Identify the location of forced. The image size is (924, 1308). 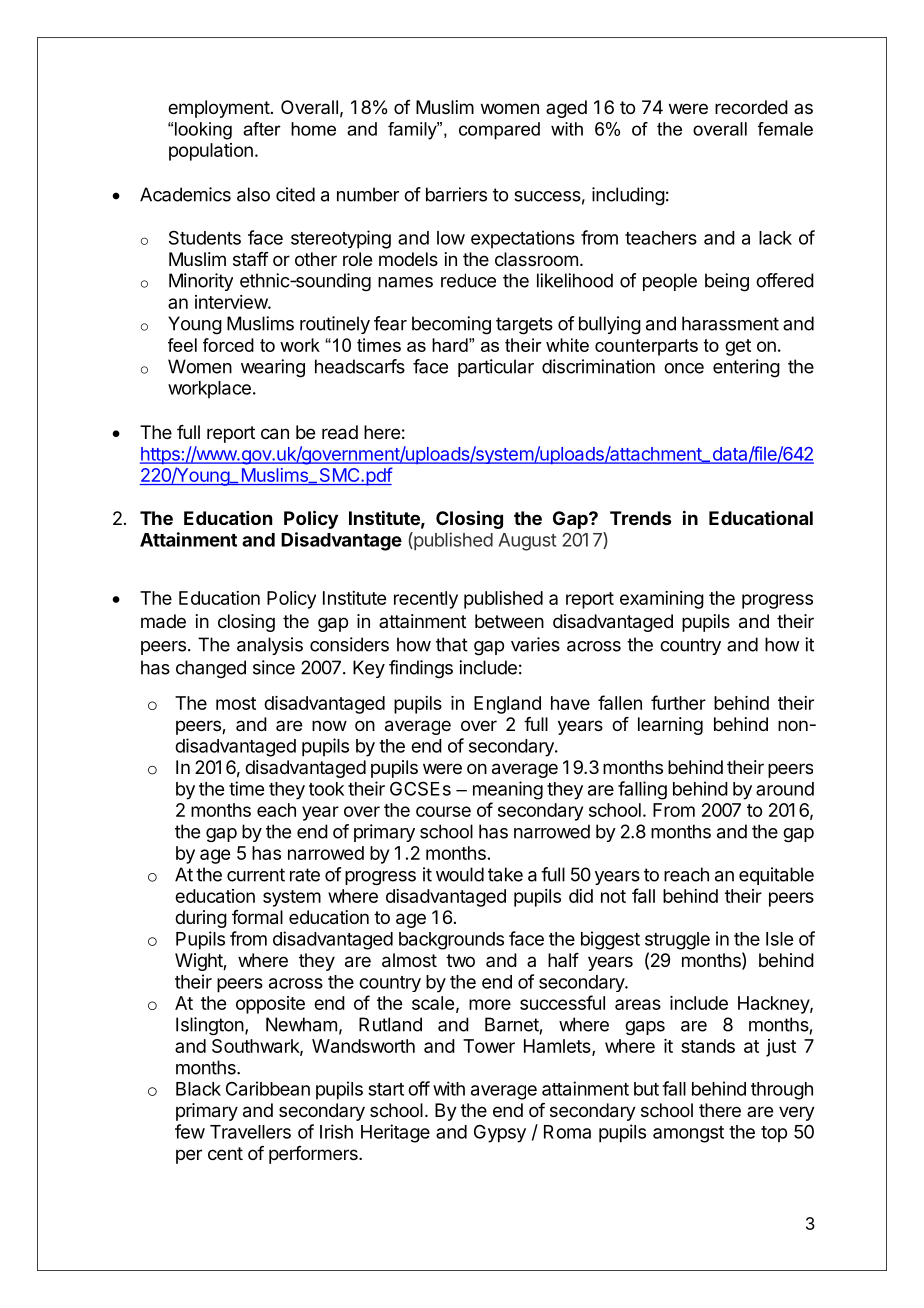
(228, 345).
